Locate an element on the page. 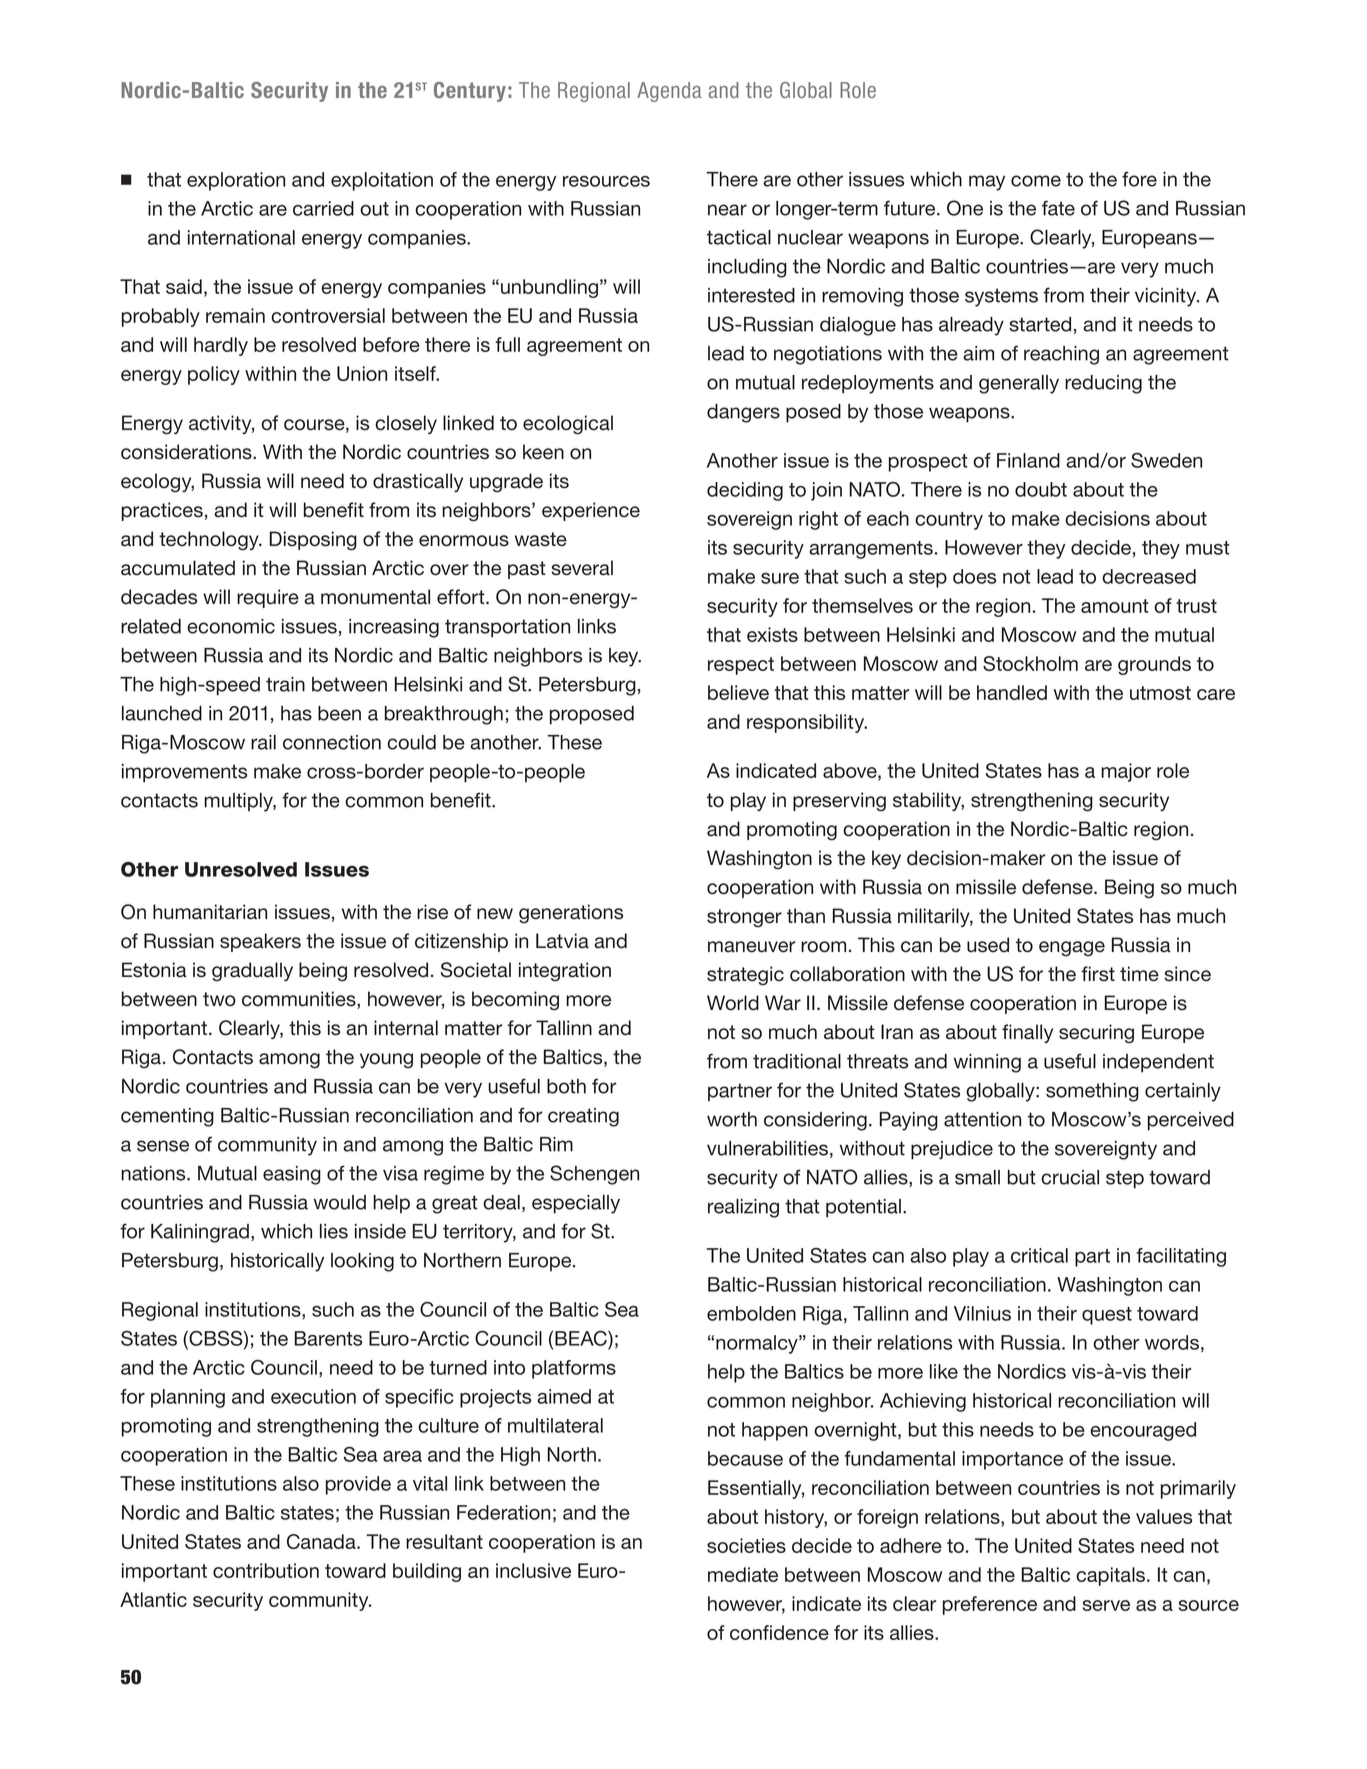  Agenda is located at coordinates (669, 92).
